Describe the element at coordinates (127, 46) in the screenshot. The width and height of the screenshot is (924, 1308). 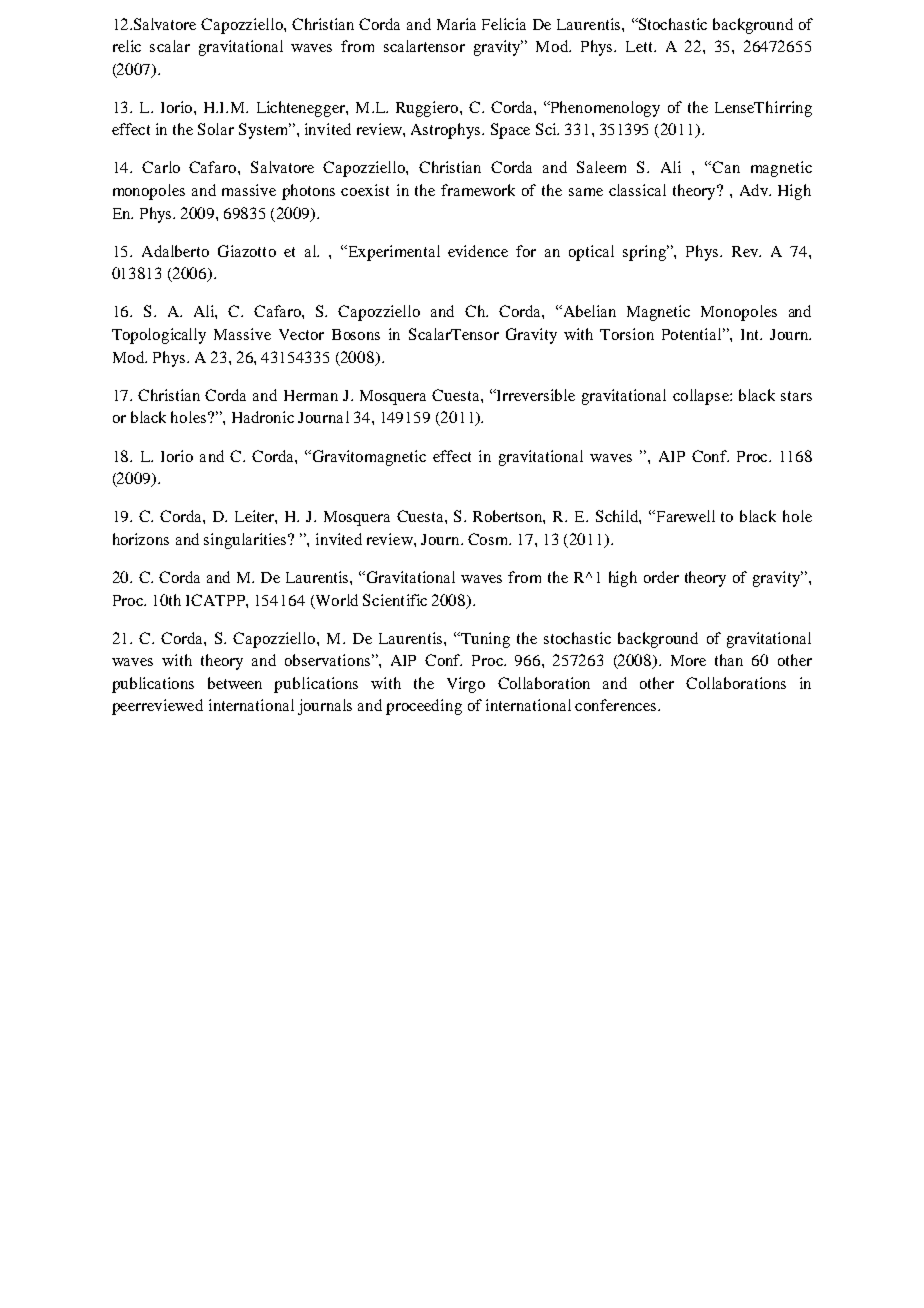
I see `relic` at that location.
